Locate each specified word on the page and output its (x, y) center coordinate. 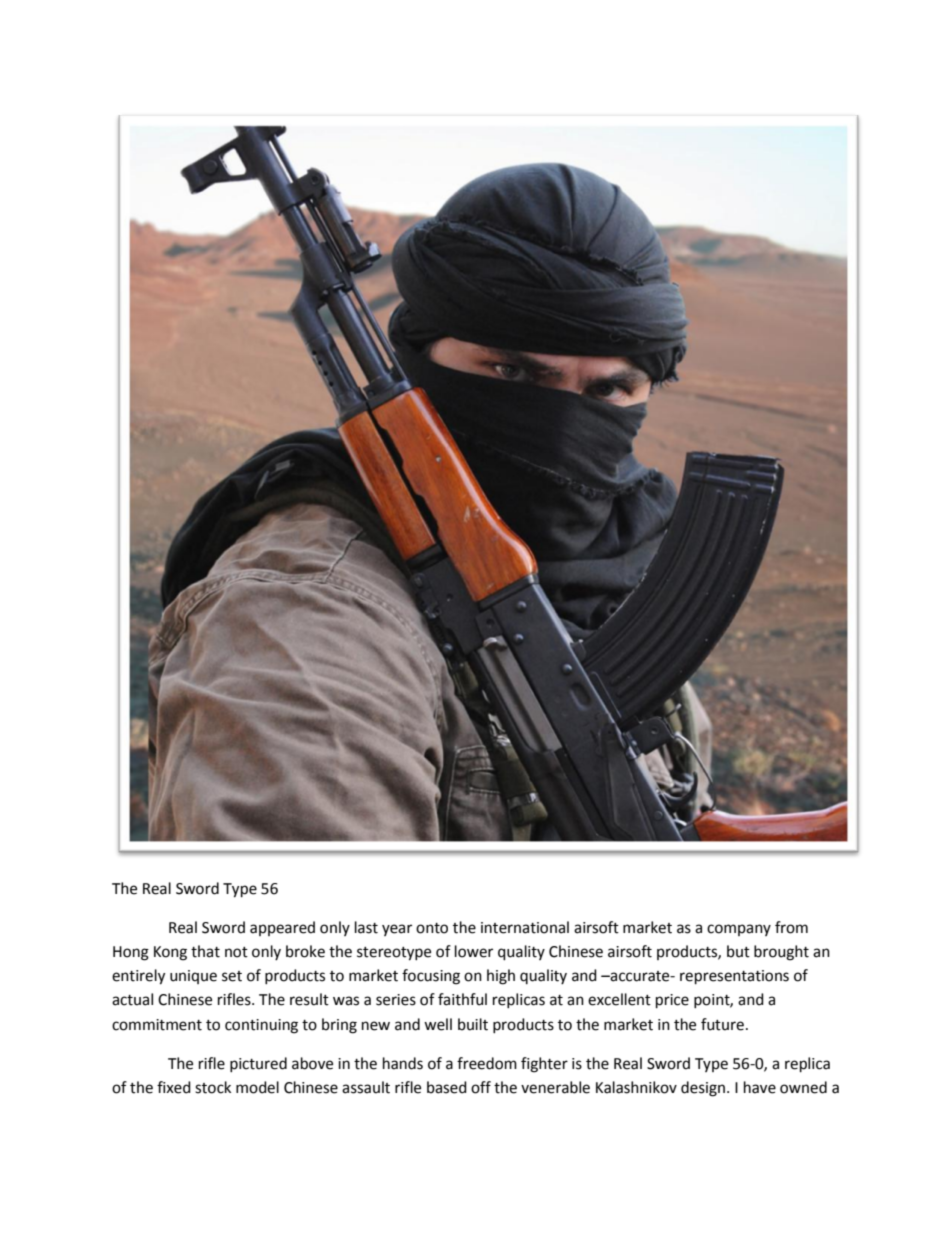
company (739, 930)
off (481, 1087)
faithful (462, 999)
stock (213, 1087)
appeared (282, 928)
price (672, 1001)
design (703, 1089)
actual (132, 999)
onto (432, 928)
